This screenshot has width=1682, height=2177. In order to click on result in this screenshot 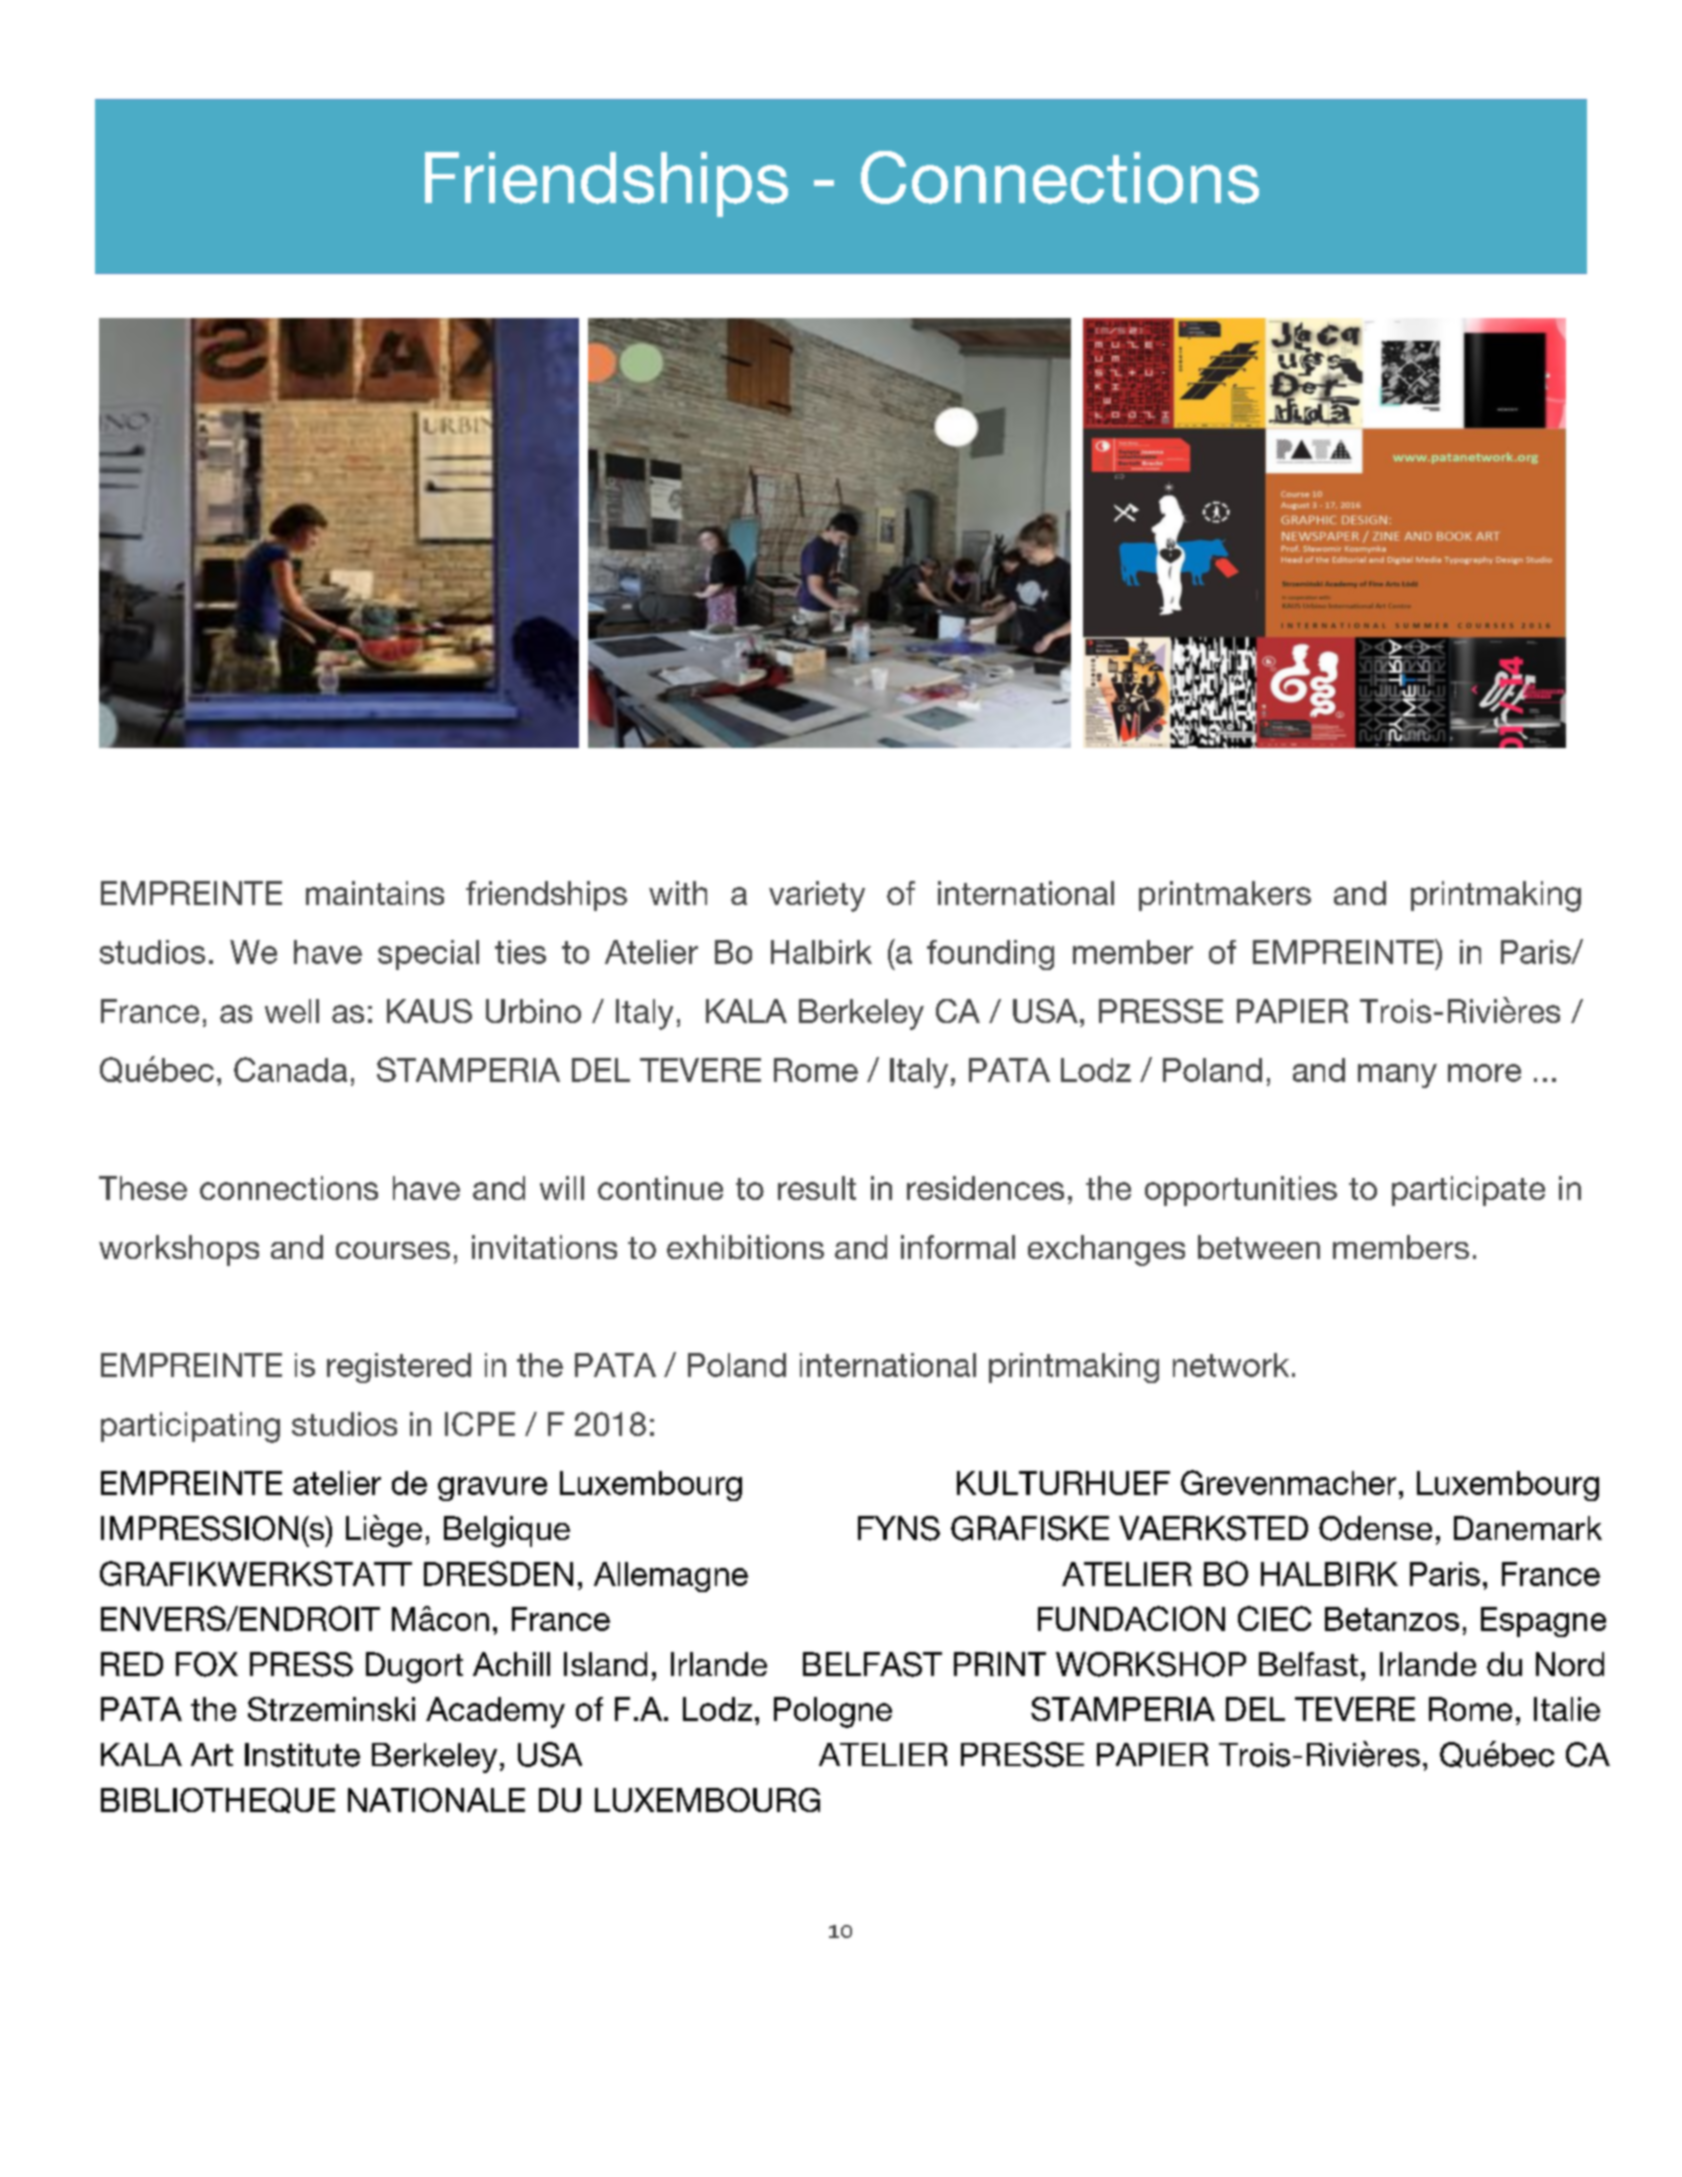, I will do `click(817, 1188)`.
